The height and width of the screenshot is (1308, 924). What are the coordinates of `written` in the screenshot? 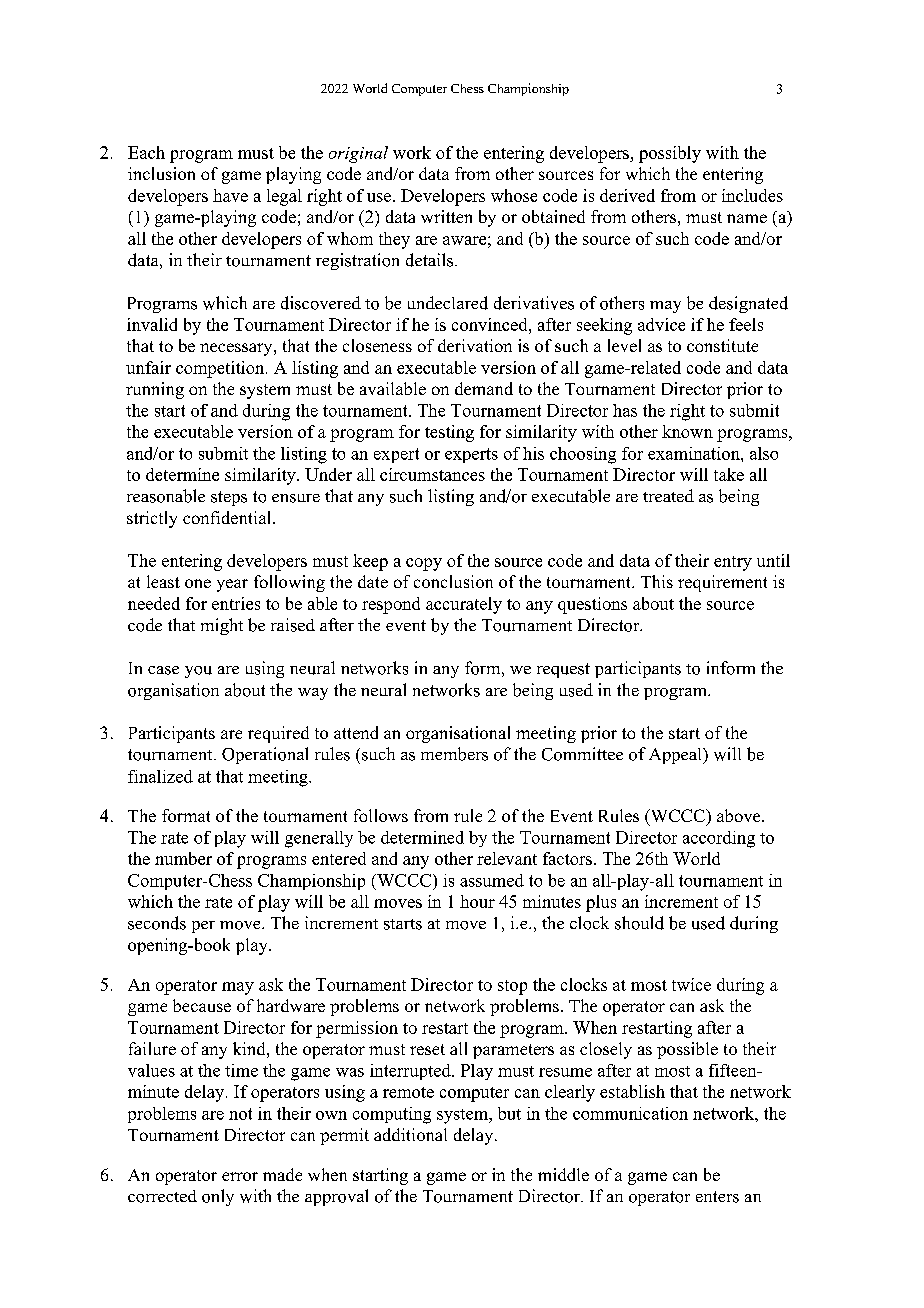 It's located at (446, 216).
